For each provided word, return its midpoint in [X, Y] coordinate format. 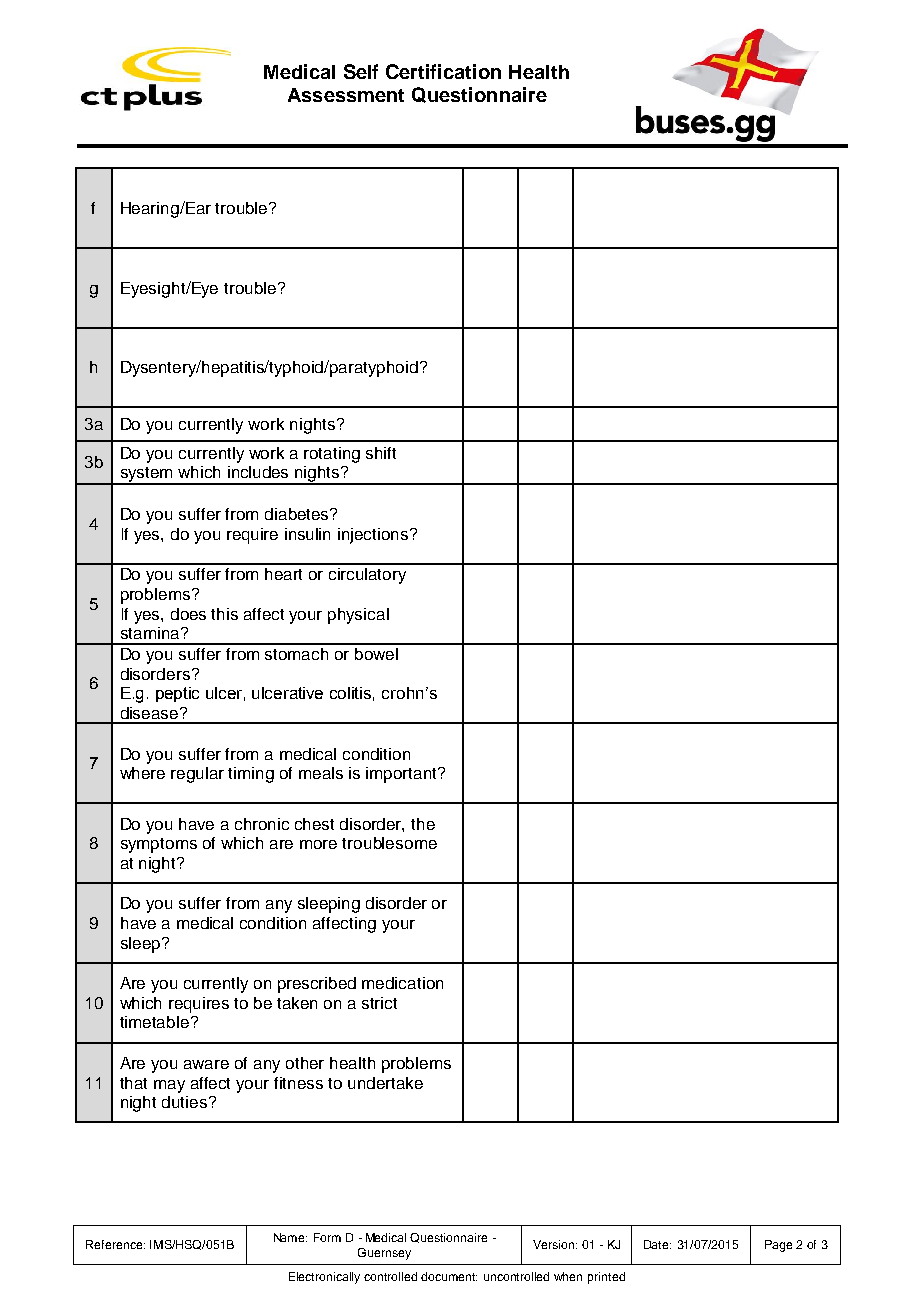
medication [402, 983]
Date [657, 1244]
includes [258, 472]
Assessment [346, 95]
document [449, 1276]
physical [358, 616]
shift [381, 453]
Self [361, 71]
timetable [154, 1022]
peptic [177, 694]
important [402, 775]
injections [374, 536]
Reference [115, 1244]
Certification [443, 71]
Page [778, 1246]
